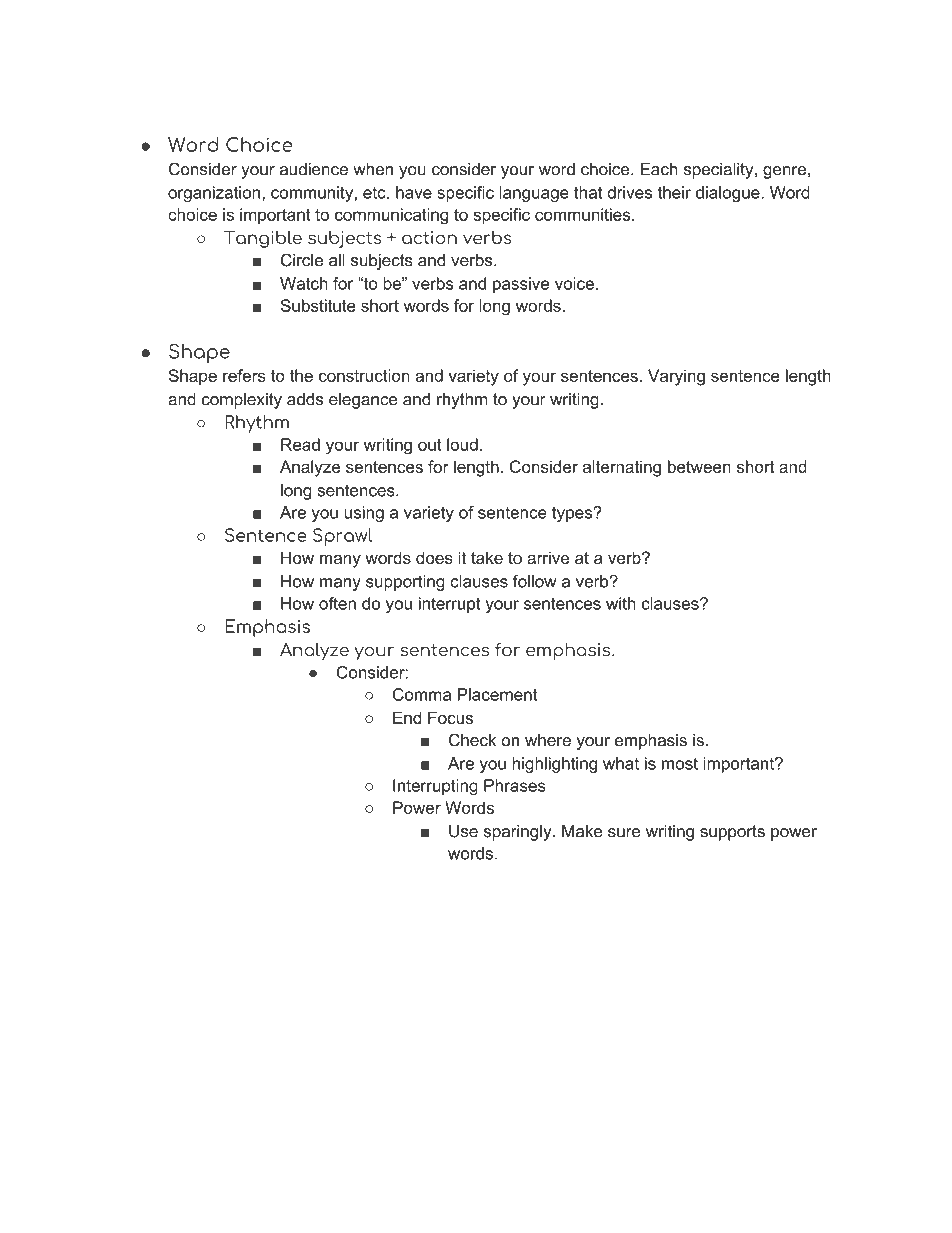 Image resolution: width=952 pixels, height=1233 pixels. What do you see at coordinates (407, 717) in the screenshot?
I see `End` at bounding box center [407, 717].
